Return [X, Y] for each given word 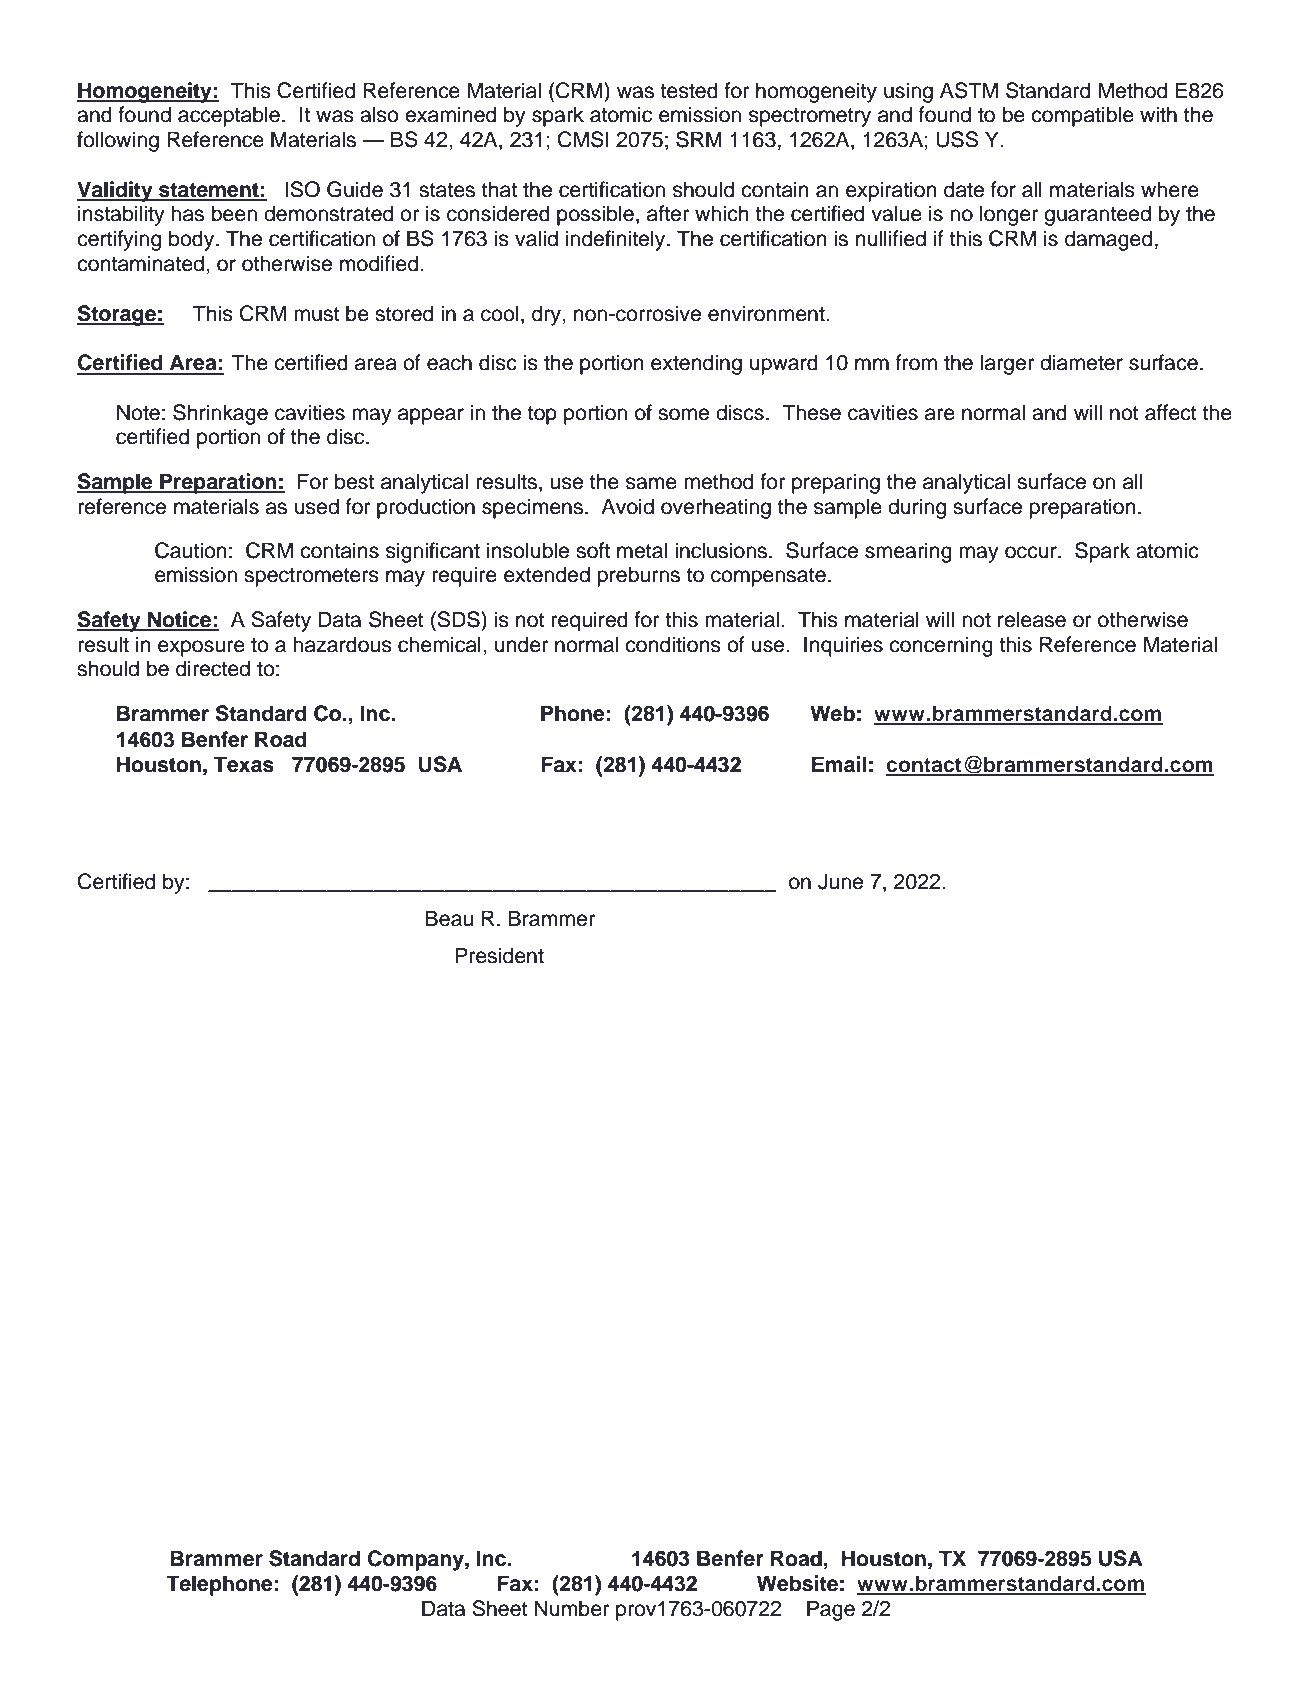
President [499, 955]
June [840, 881]
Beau [449, 918]
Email [839, 764]
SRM [699, 139]
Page [831, 1610]
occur [1032, 552]
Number [572, 1608]
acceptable [229, 116]
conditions [673, 644]
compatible [1082, 116]
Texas [244, 764]
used [317, 506]
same [651, 483]
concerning [941, 646]
